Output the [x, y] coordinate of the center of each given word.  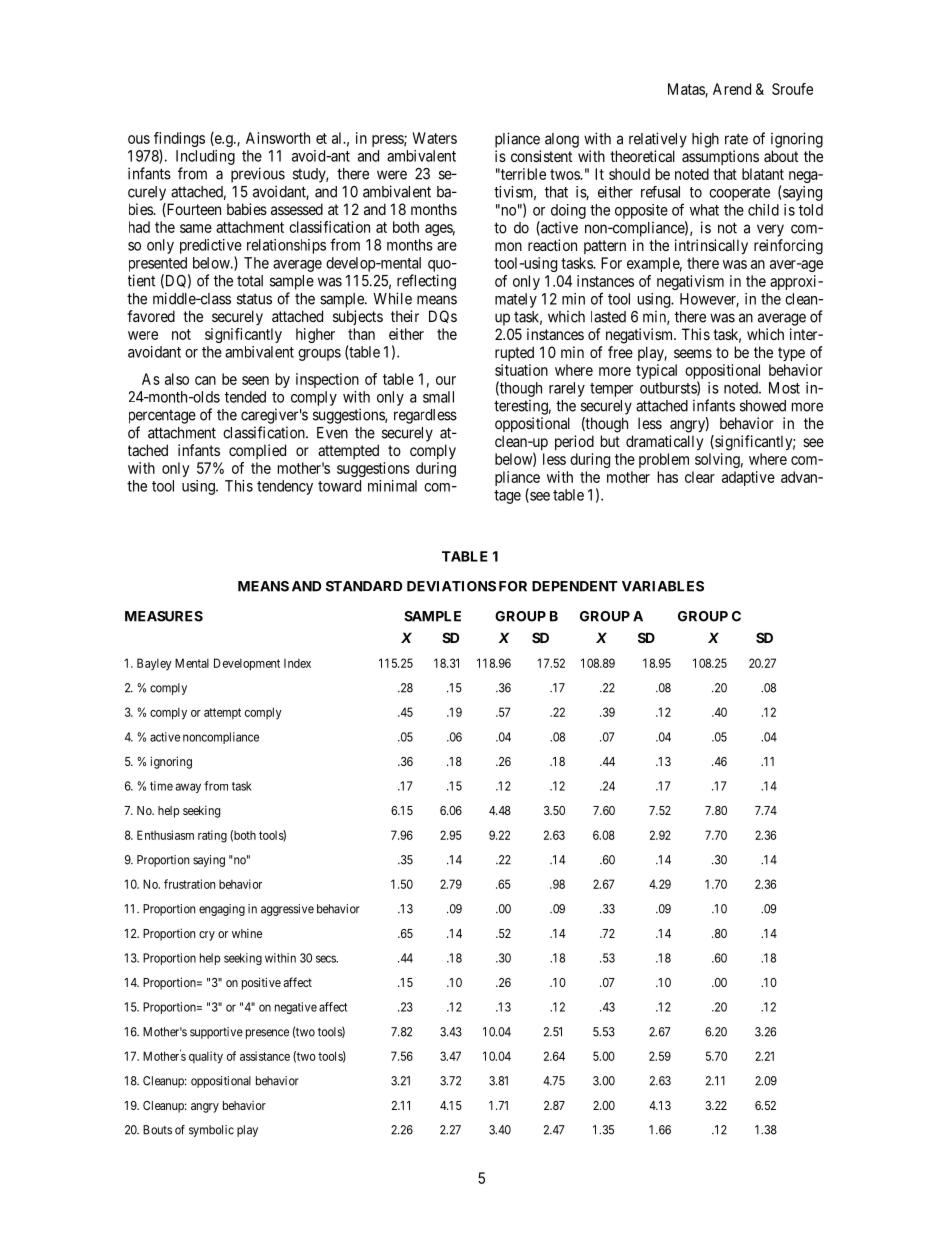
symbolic [211, 1131]
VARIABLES [663, 586]
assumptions [720, 157]
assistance [265, 1056]
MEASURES [164, 616]
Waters [434, 138]
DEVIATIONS [451, 586]
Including [205, 157]
